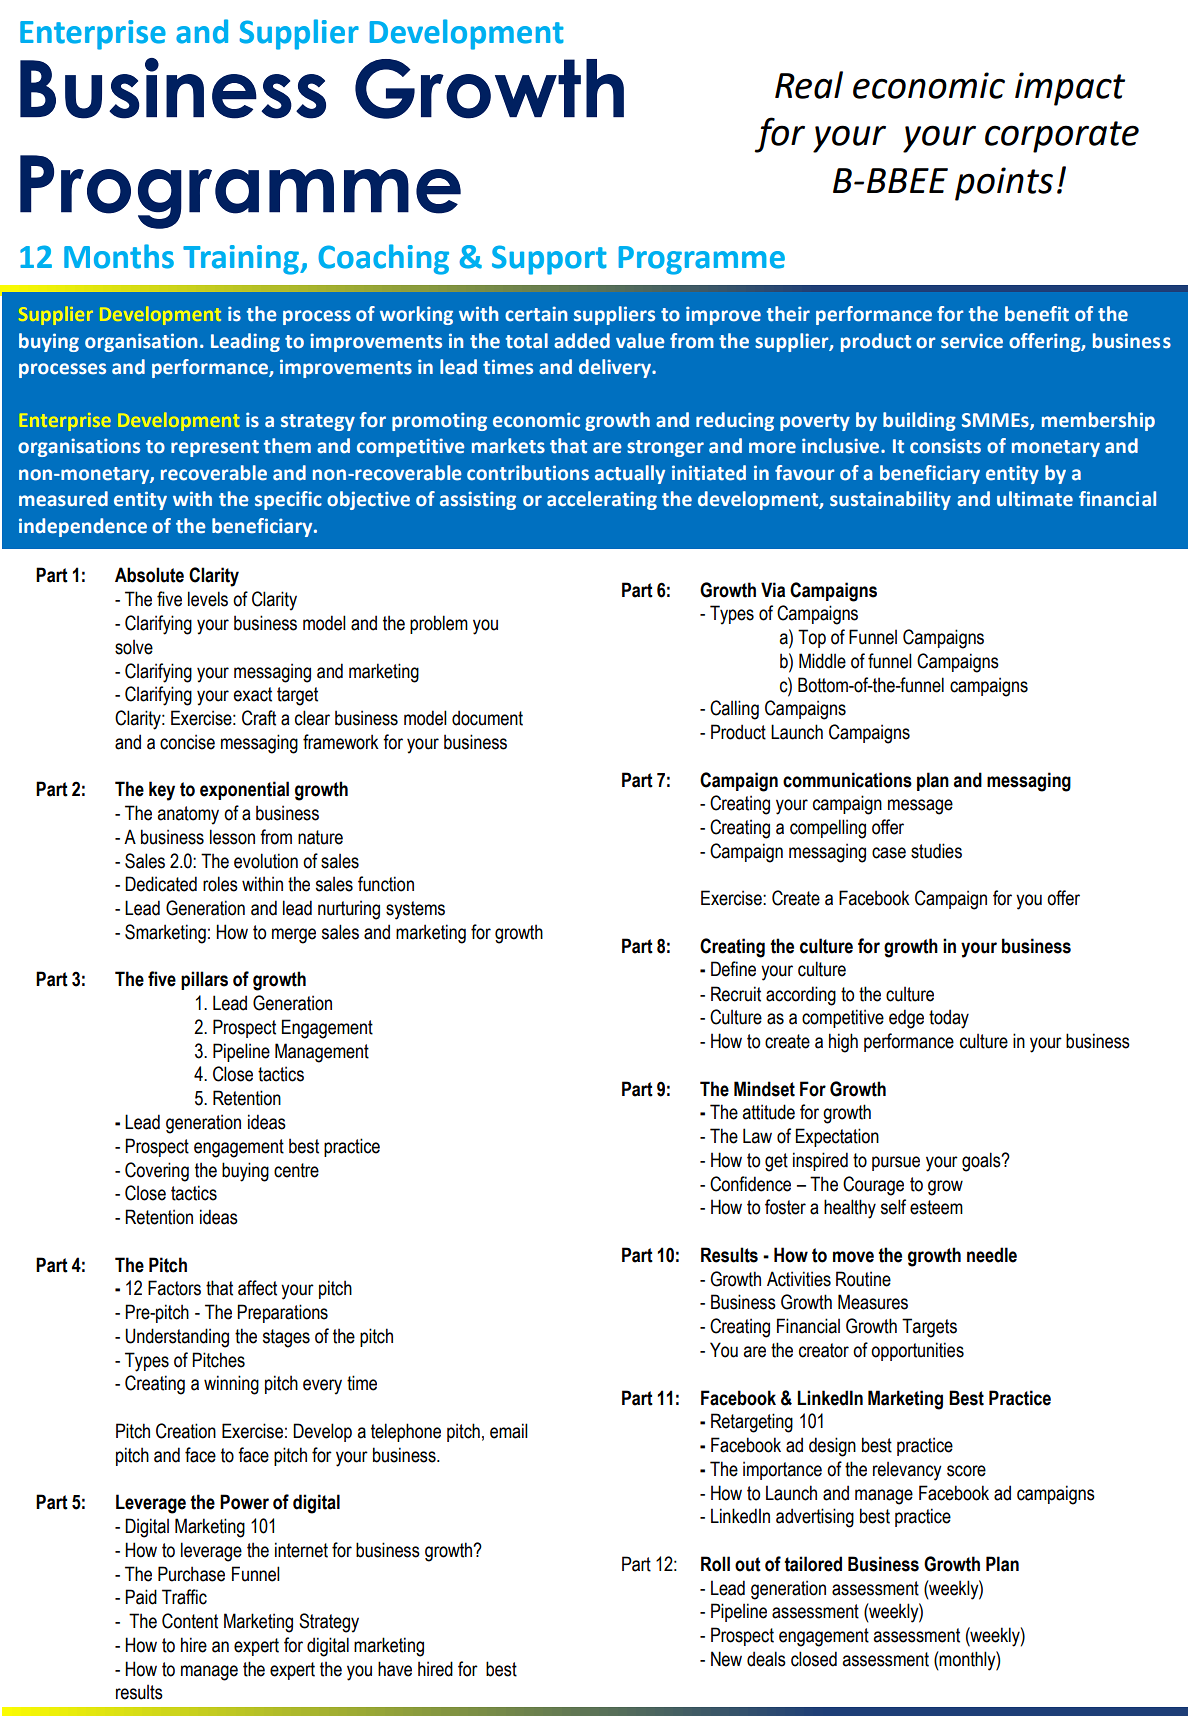  Describe the element at coordinates (190, 1621) in the screenshot. I see `Content` at that location.
